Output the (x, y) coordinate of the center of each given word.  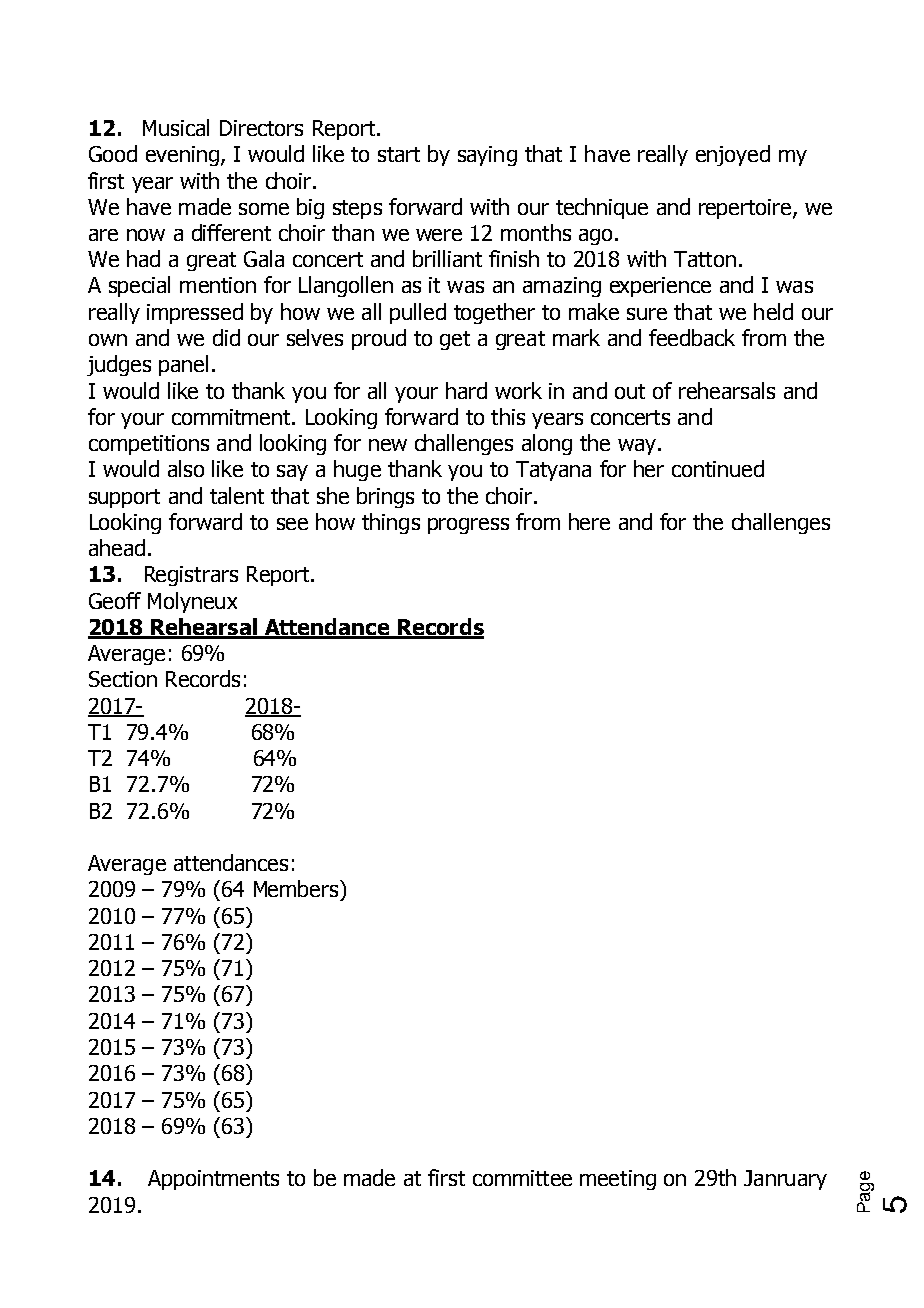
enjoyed (733, 155)
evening (182, 156)
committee (522, 1178)
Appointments (213, 1180)
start (399, 154)
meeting (618, 1180)
